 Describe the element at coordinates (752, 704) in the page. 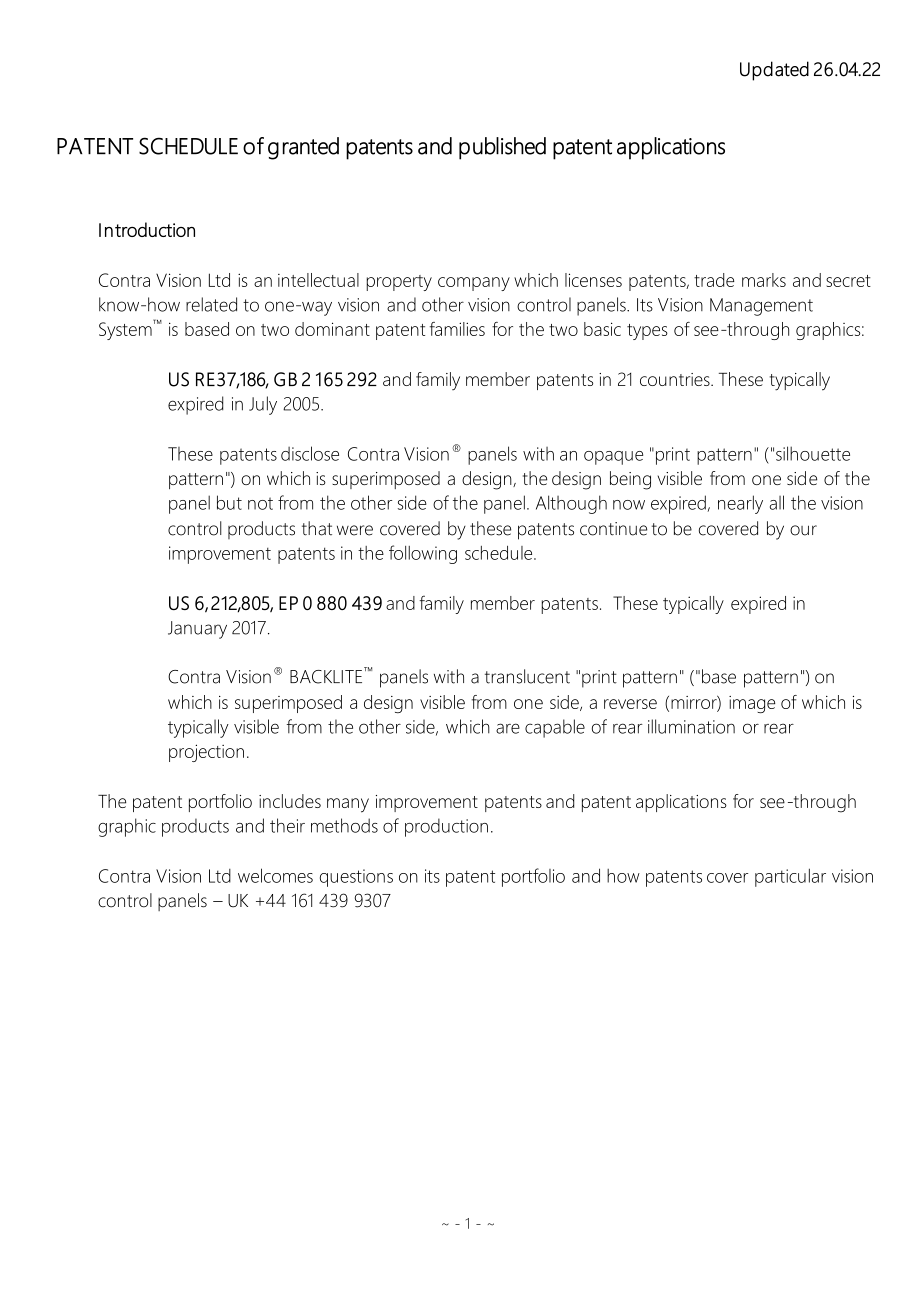

I see `image` at that location.
